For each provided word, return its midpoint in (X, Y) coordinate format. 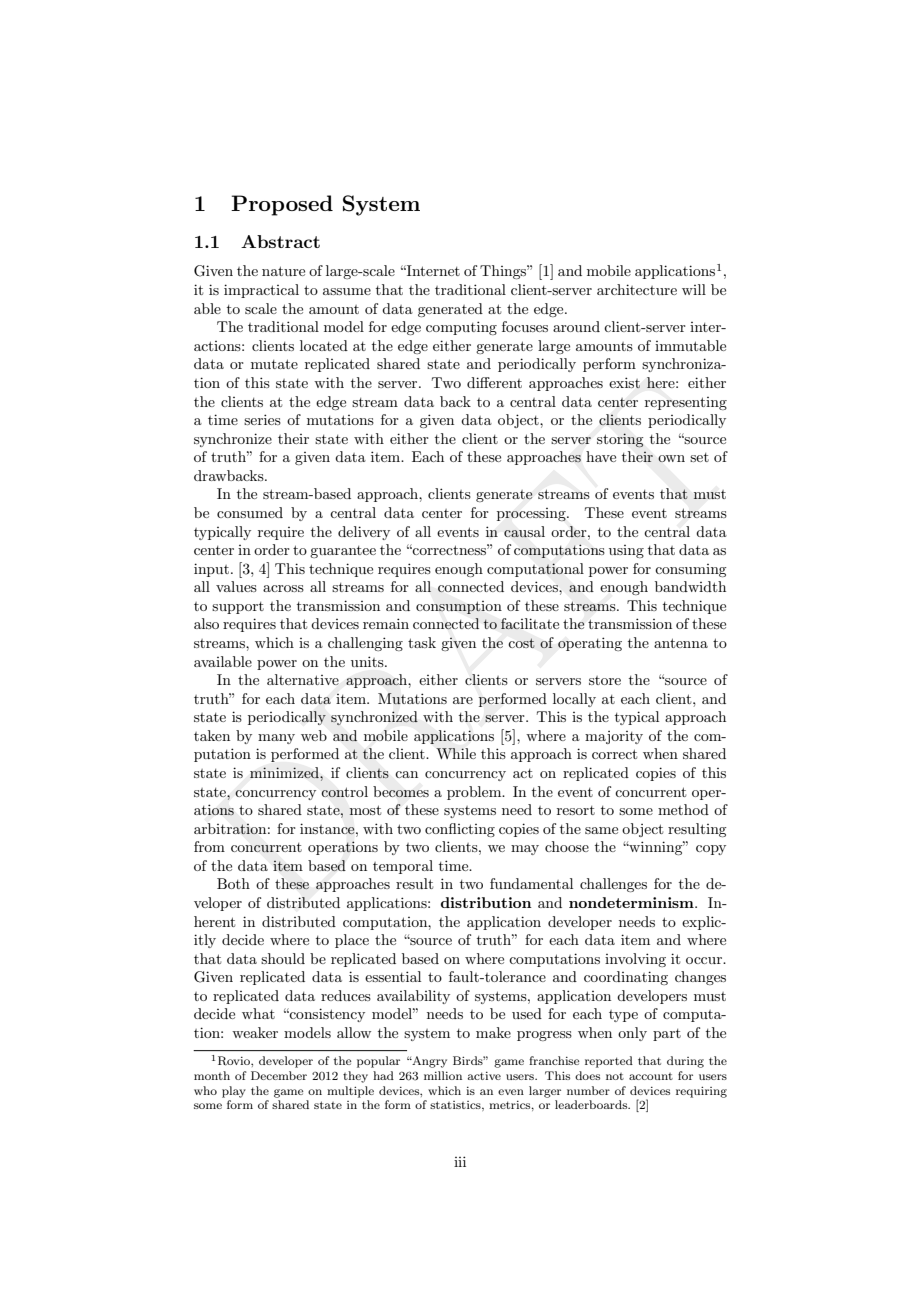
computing (461, 328)
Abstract (280, 241)
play (234, 1092)
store (605, 680)
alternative (303, 679)
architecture (637, 289)
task (422, 642)
